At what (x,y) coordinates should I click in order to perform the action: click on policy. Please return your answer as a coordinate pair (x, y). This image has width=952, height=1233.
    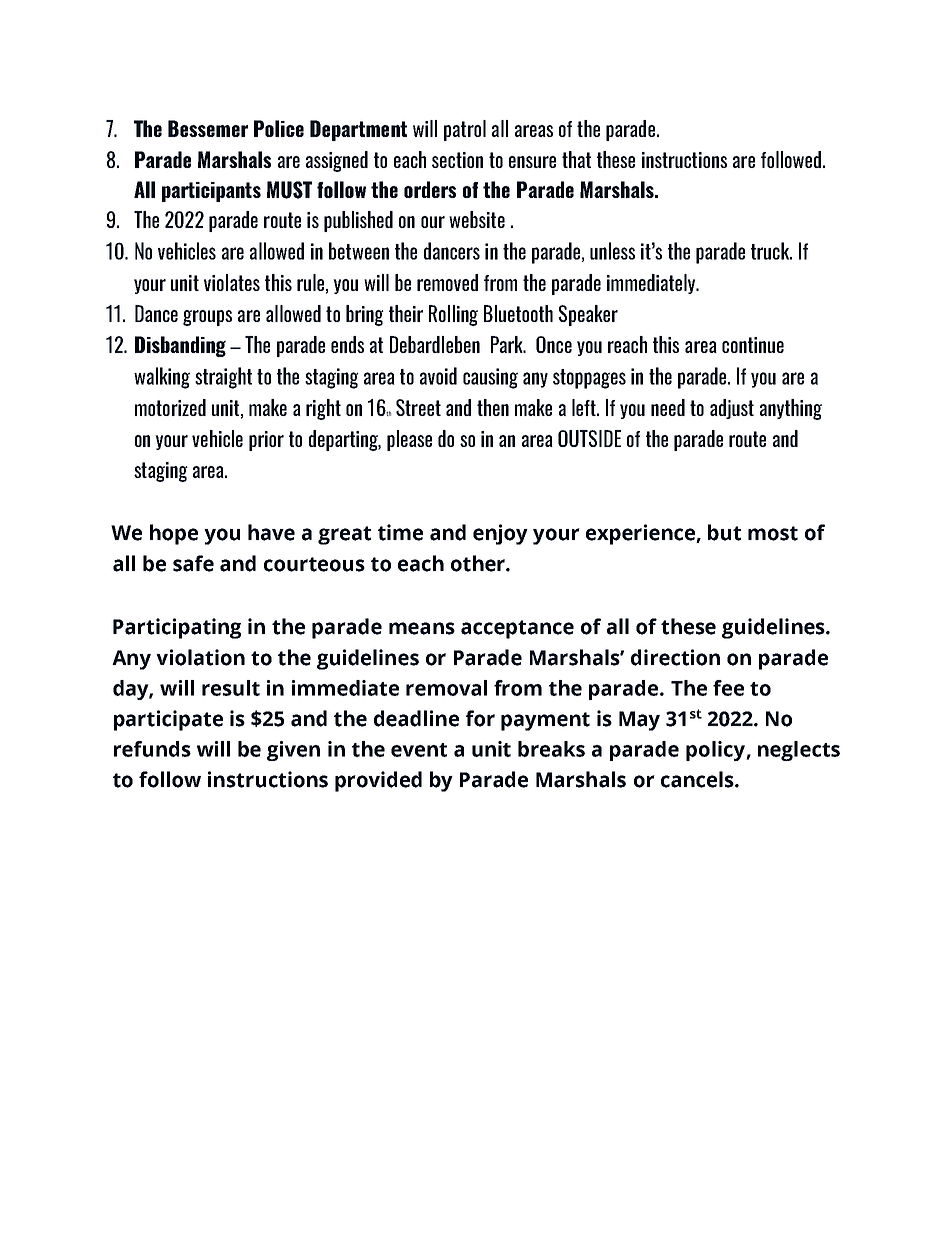
    Looking at the image, I should click on (716, 751).
